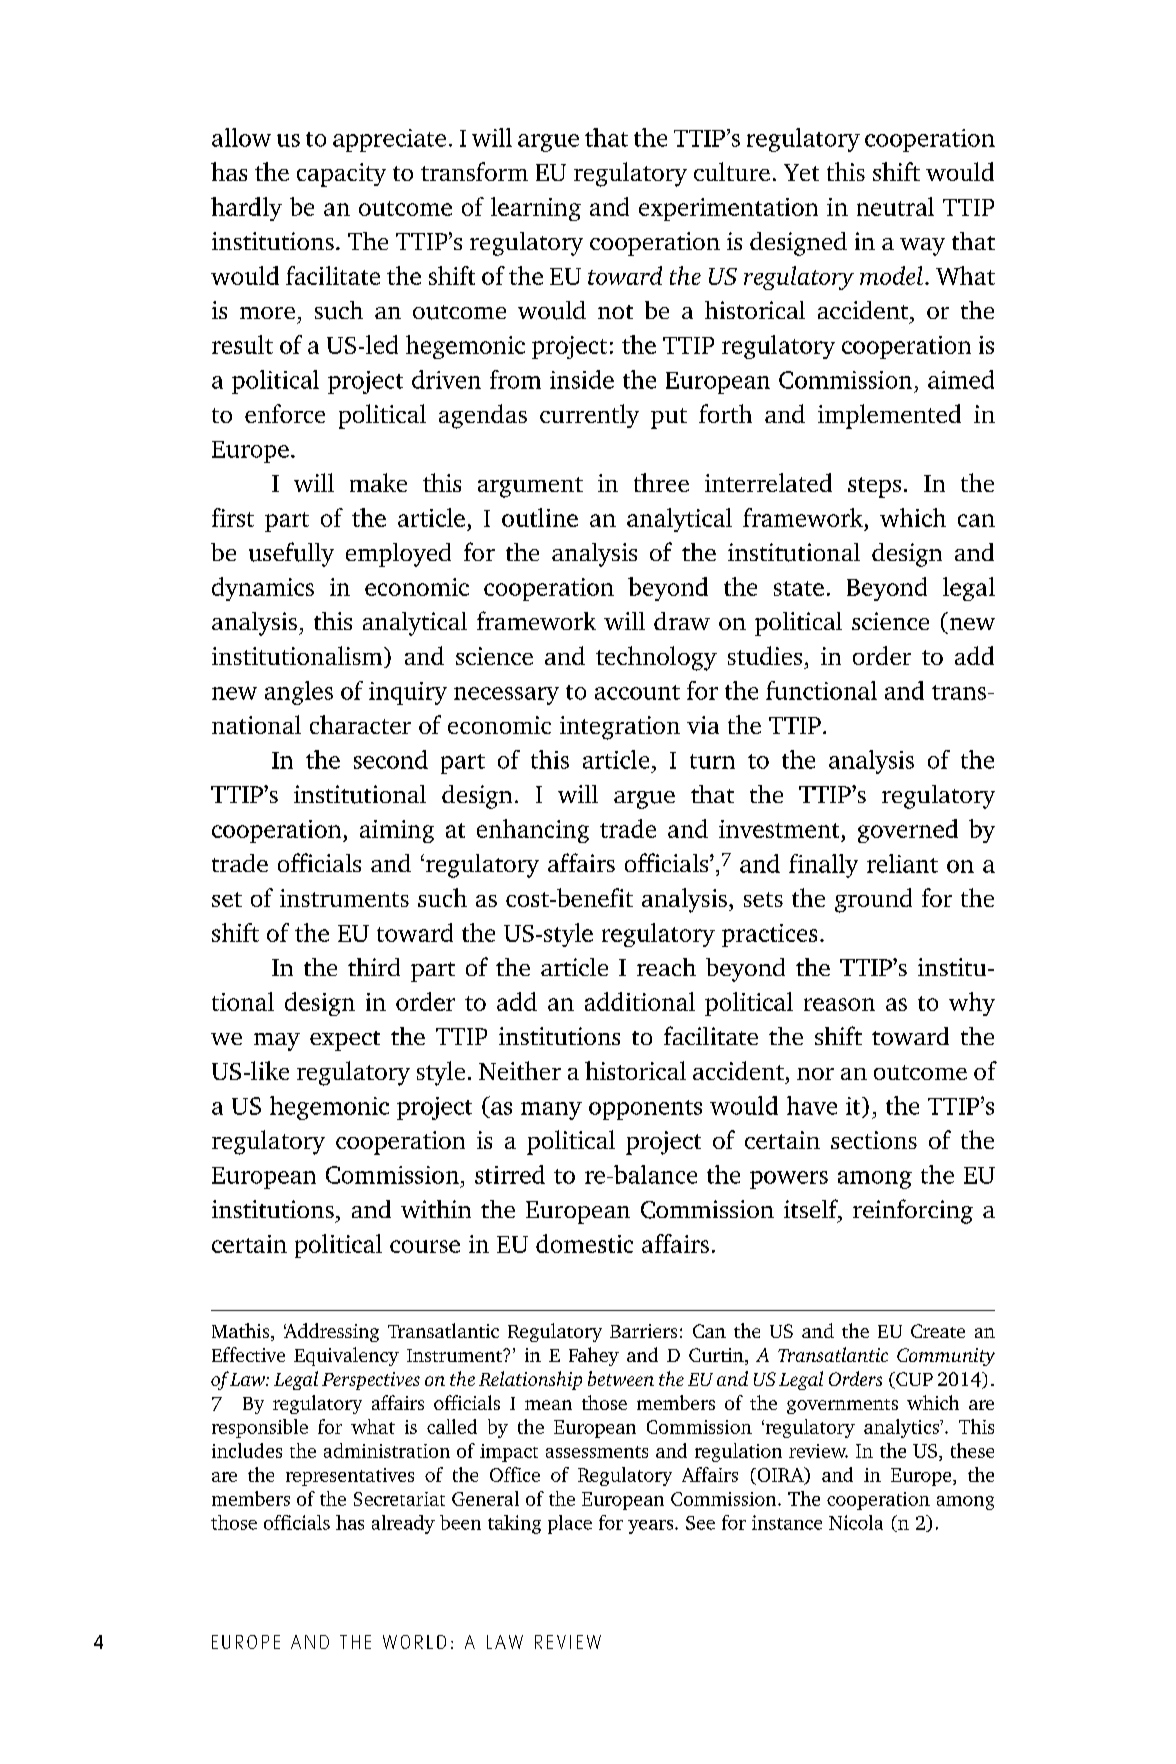 Image resolution: width=1176 pixels, height=1764 pixels. What do you see at coordinates (597, 1452) in the document?
I see `assessments` at bounding box center [597, 1452].
